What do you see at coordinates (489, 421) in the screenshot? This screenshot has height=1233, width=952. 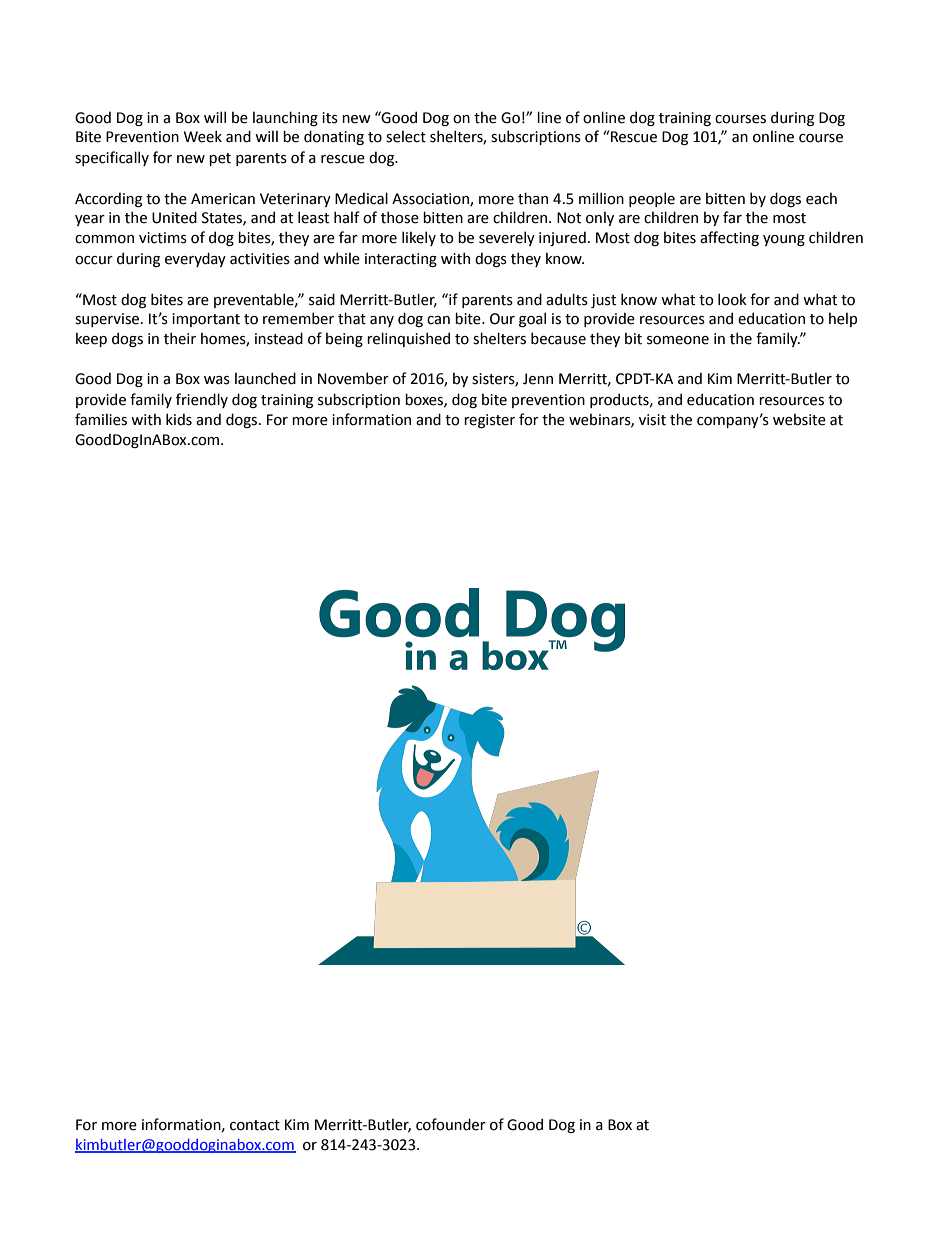 I see `register` at bounding box center [489, 421].
